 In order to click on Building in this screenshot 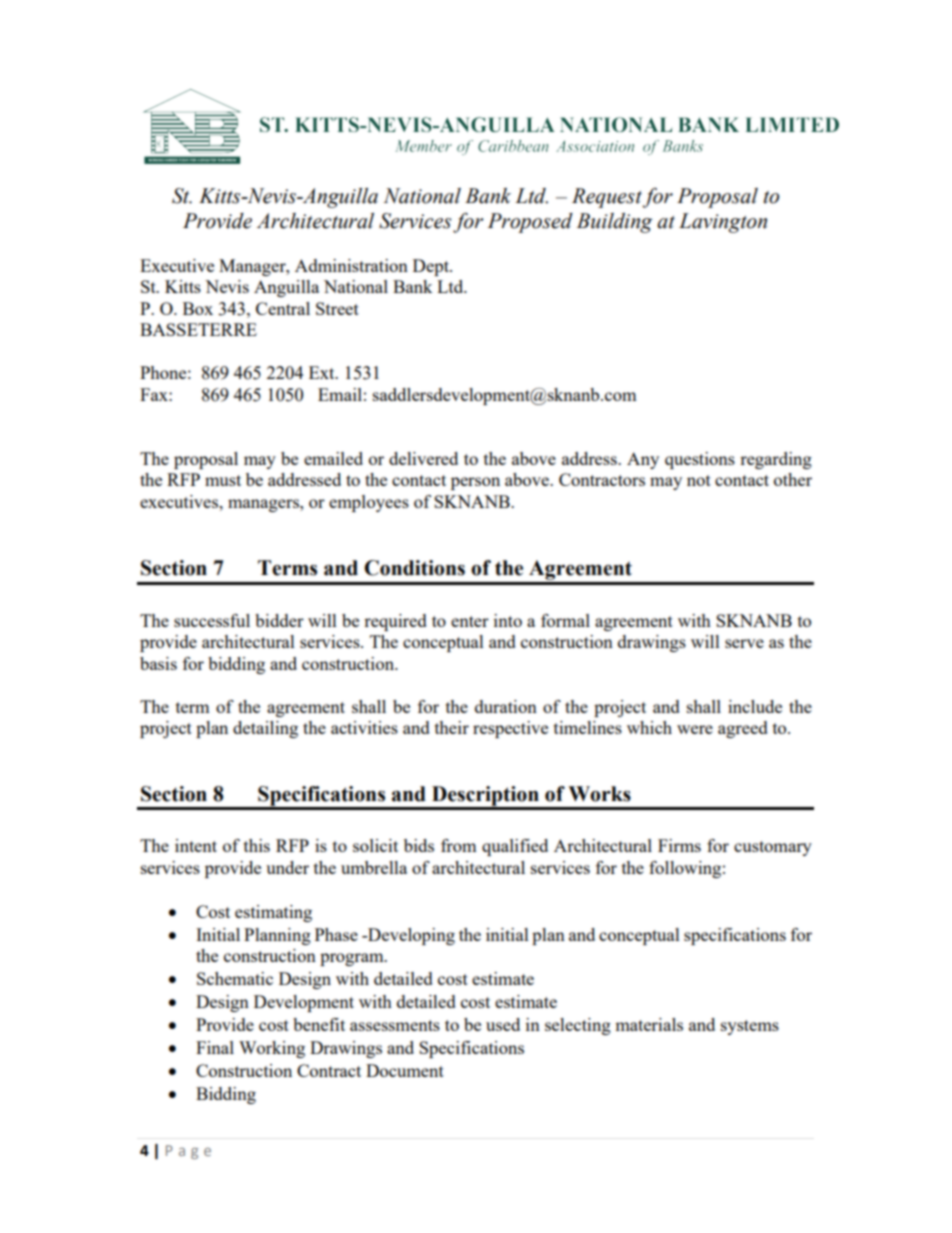, I will do `click(614, 223)`.
